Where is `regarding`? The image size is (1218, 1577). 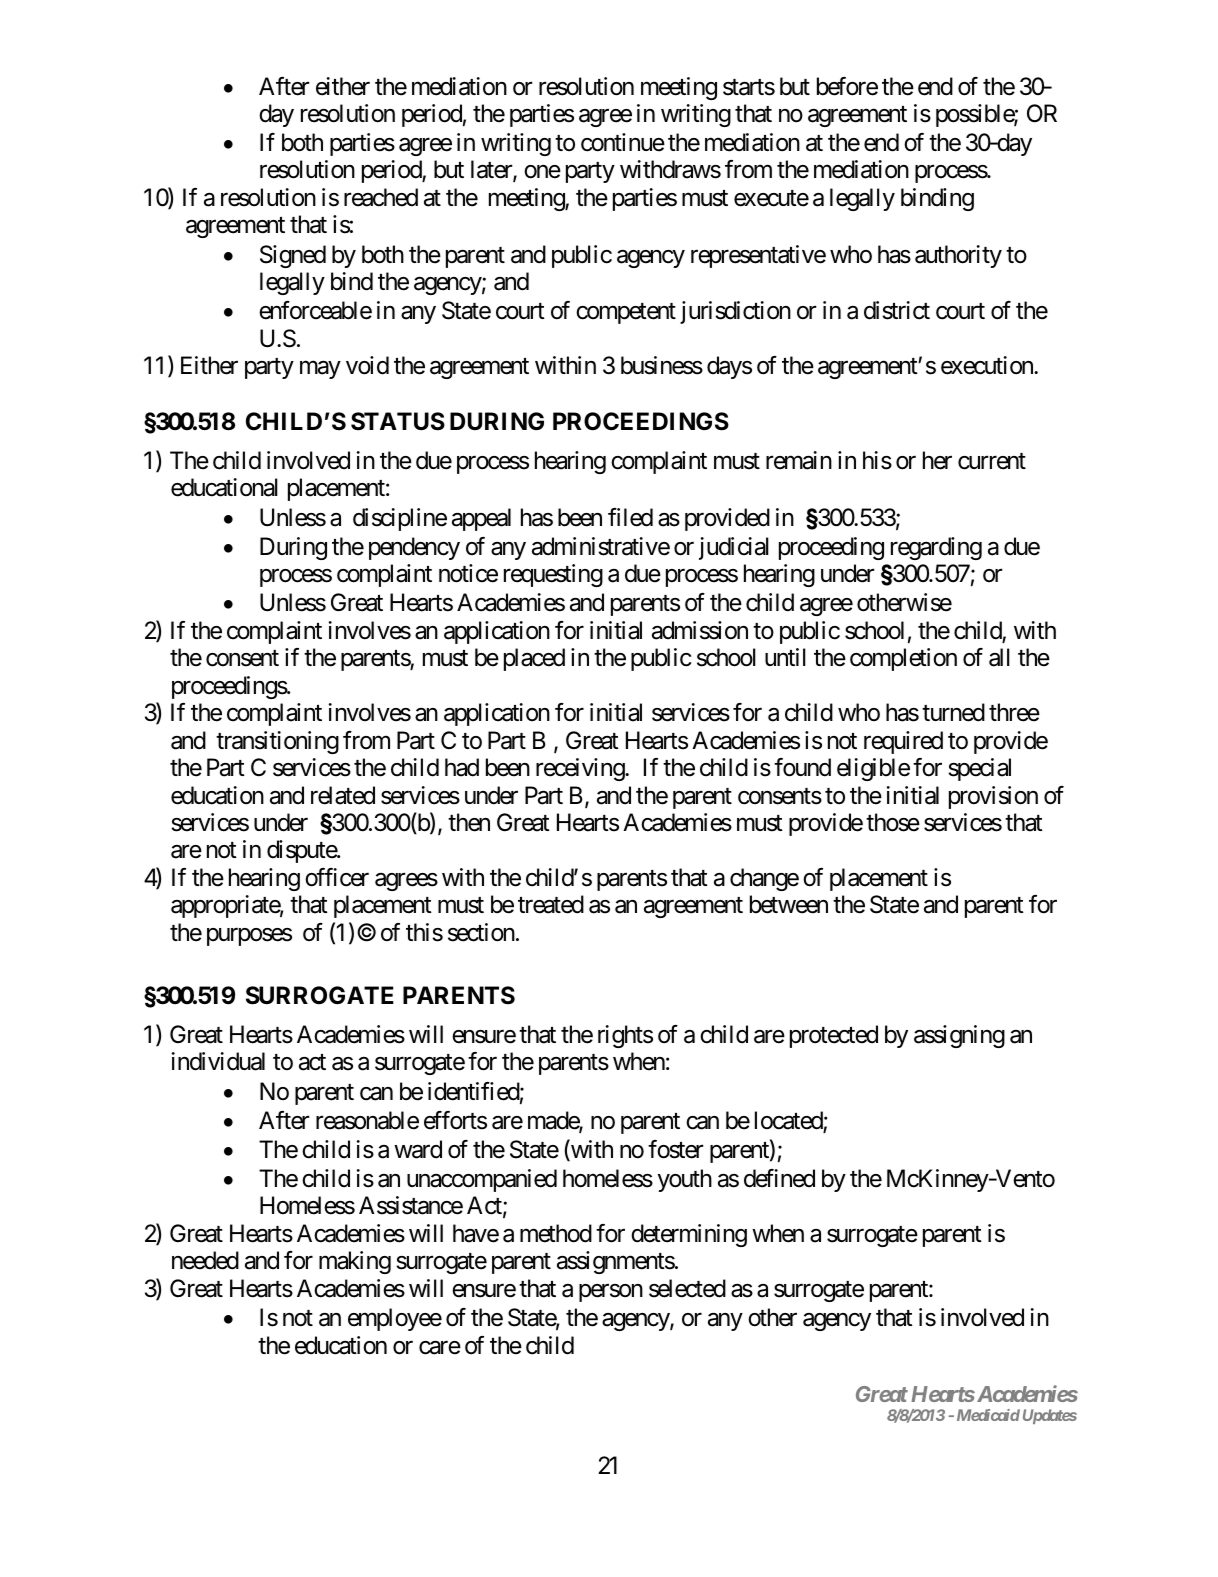 regarding is located at coordinates (936, 548).
